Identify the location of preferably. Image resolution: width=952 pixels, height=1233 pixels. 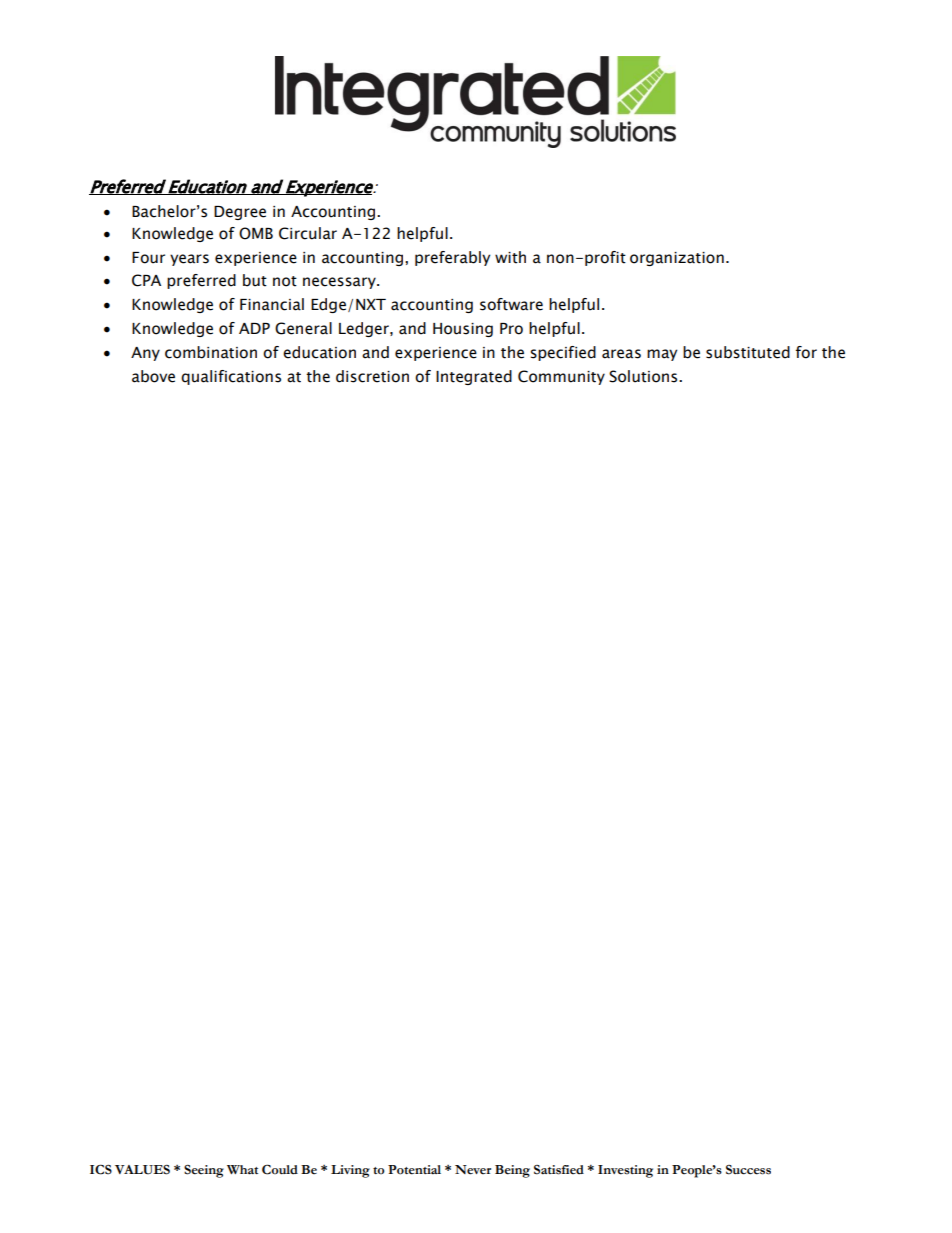
(452, 258).
